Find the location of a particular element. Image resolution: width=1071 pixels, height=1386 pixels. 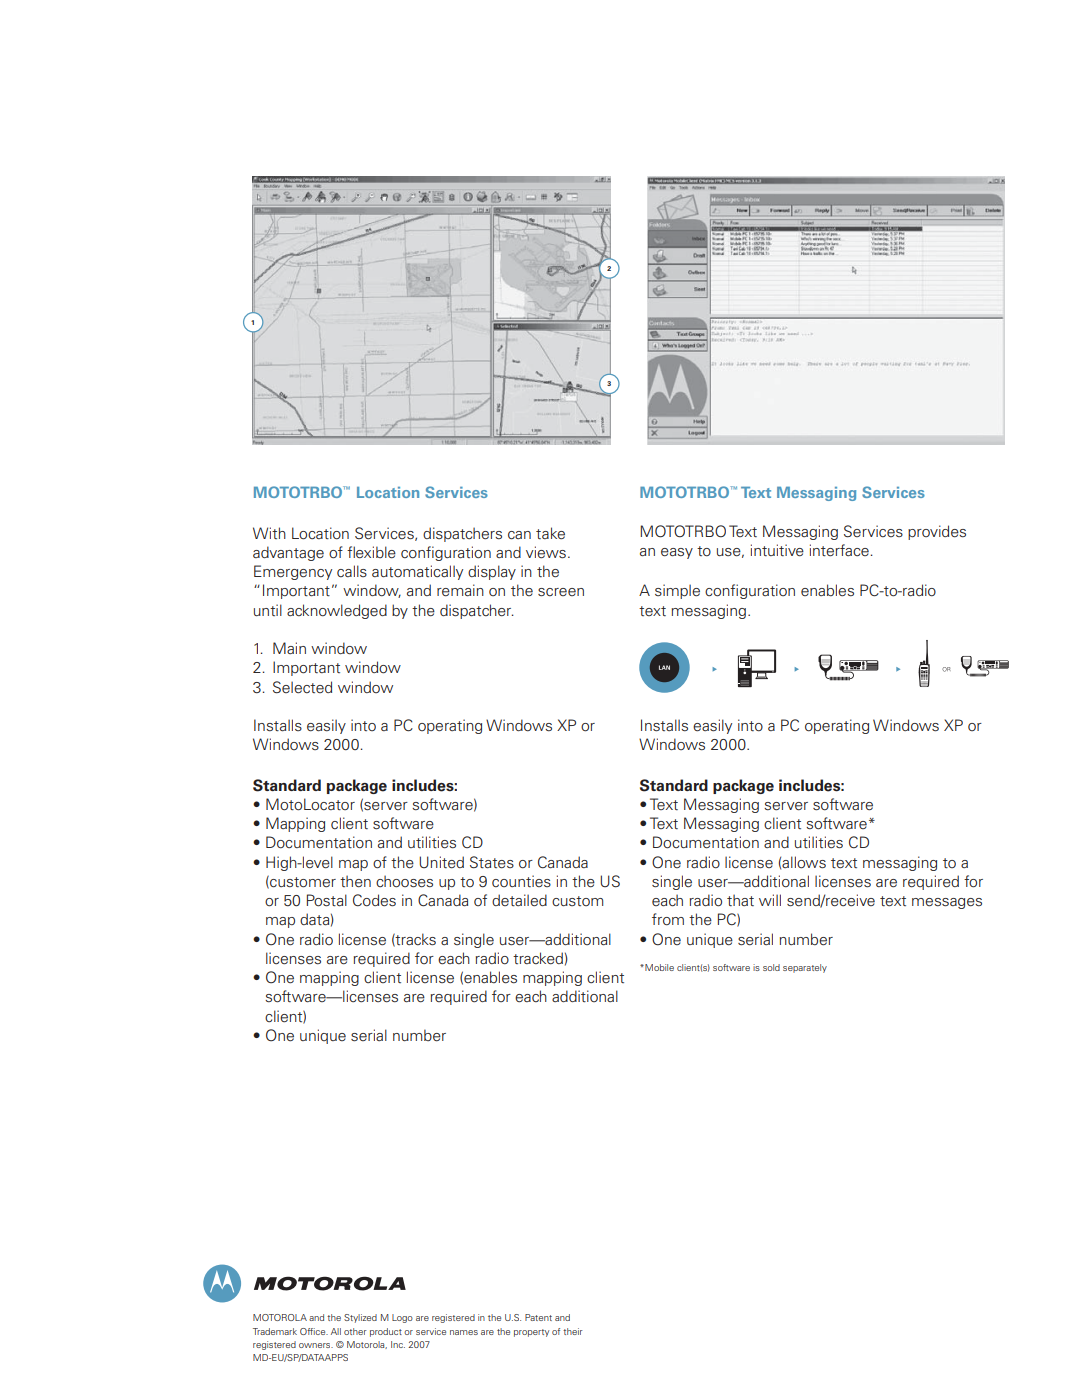

views is located at coordinates (546, 552).
